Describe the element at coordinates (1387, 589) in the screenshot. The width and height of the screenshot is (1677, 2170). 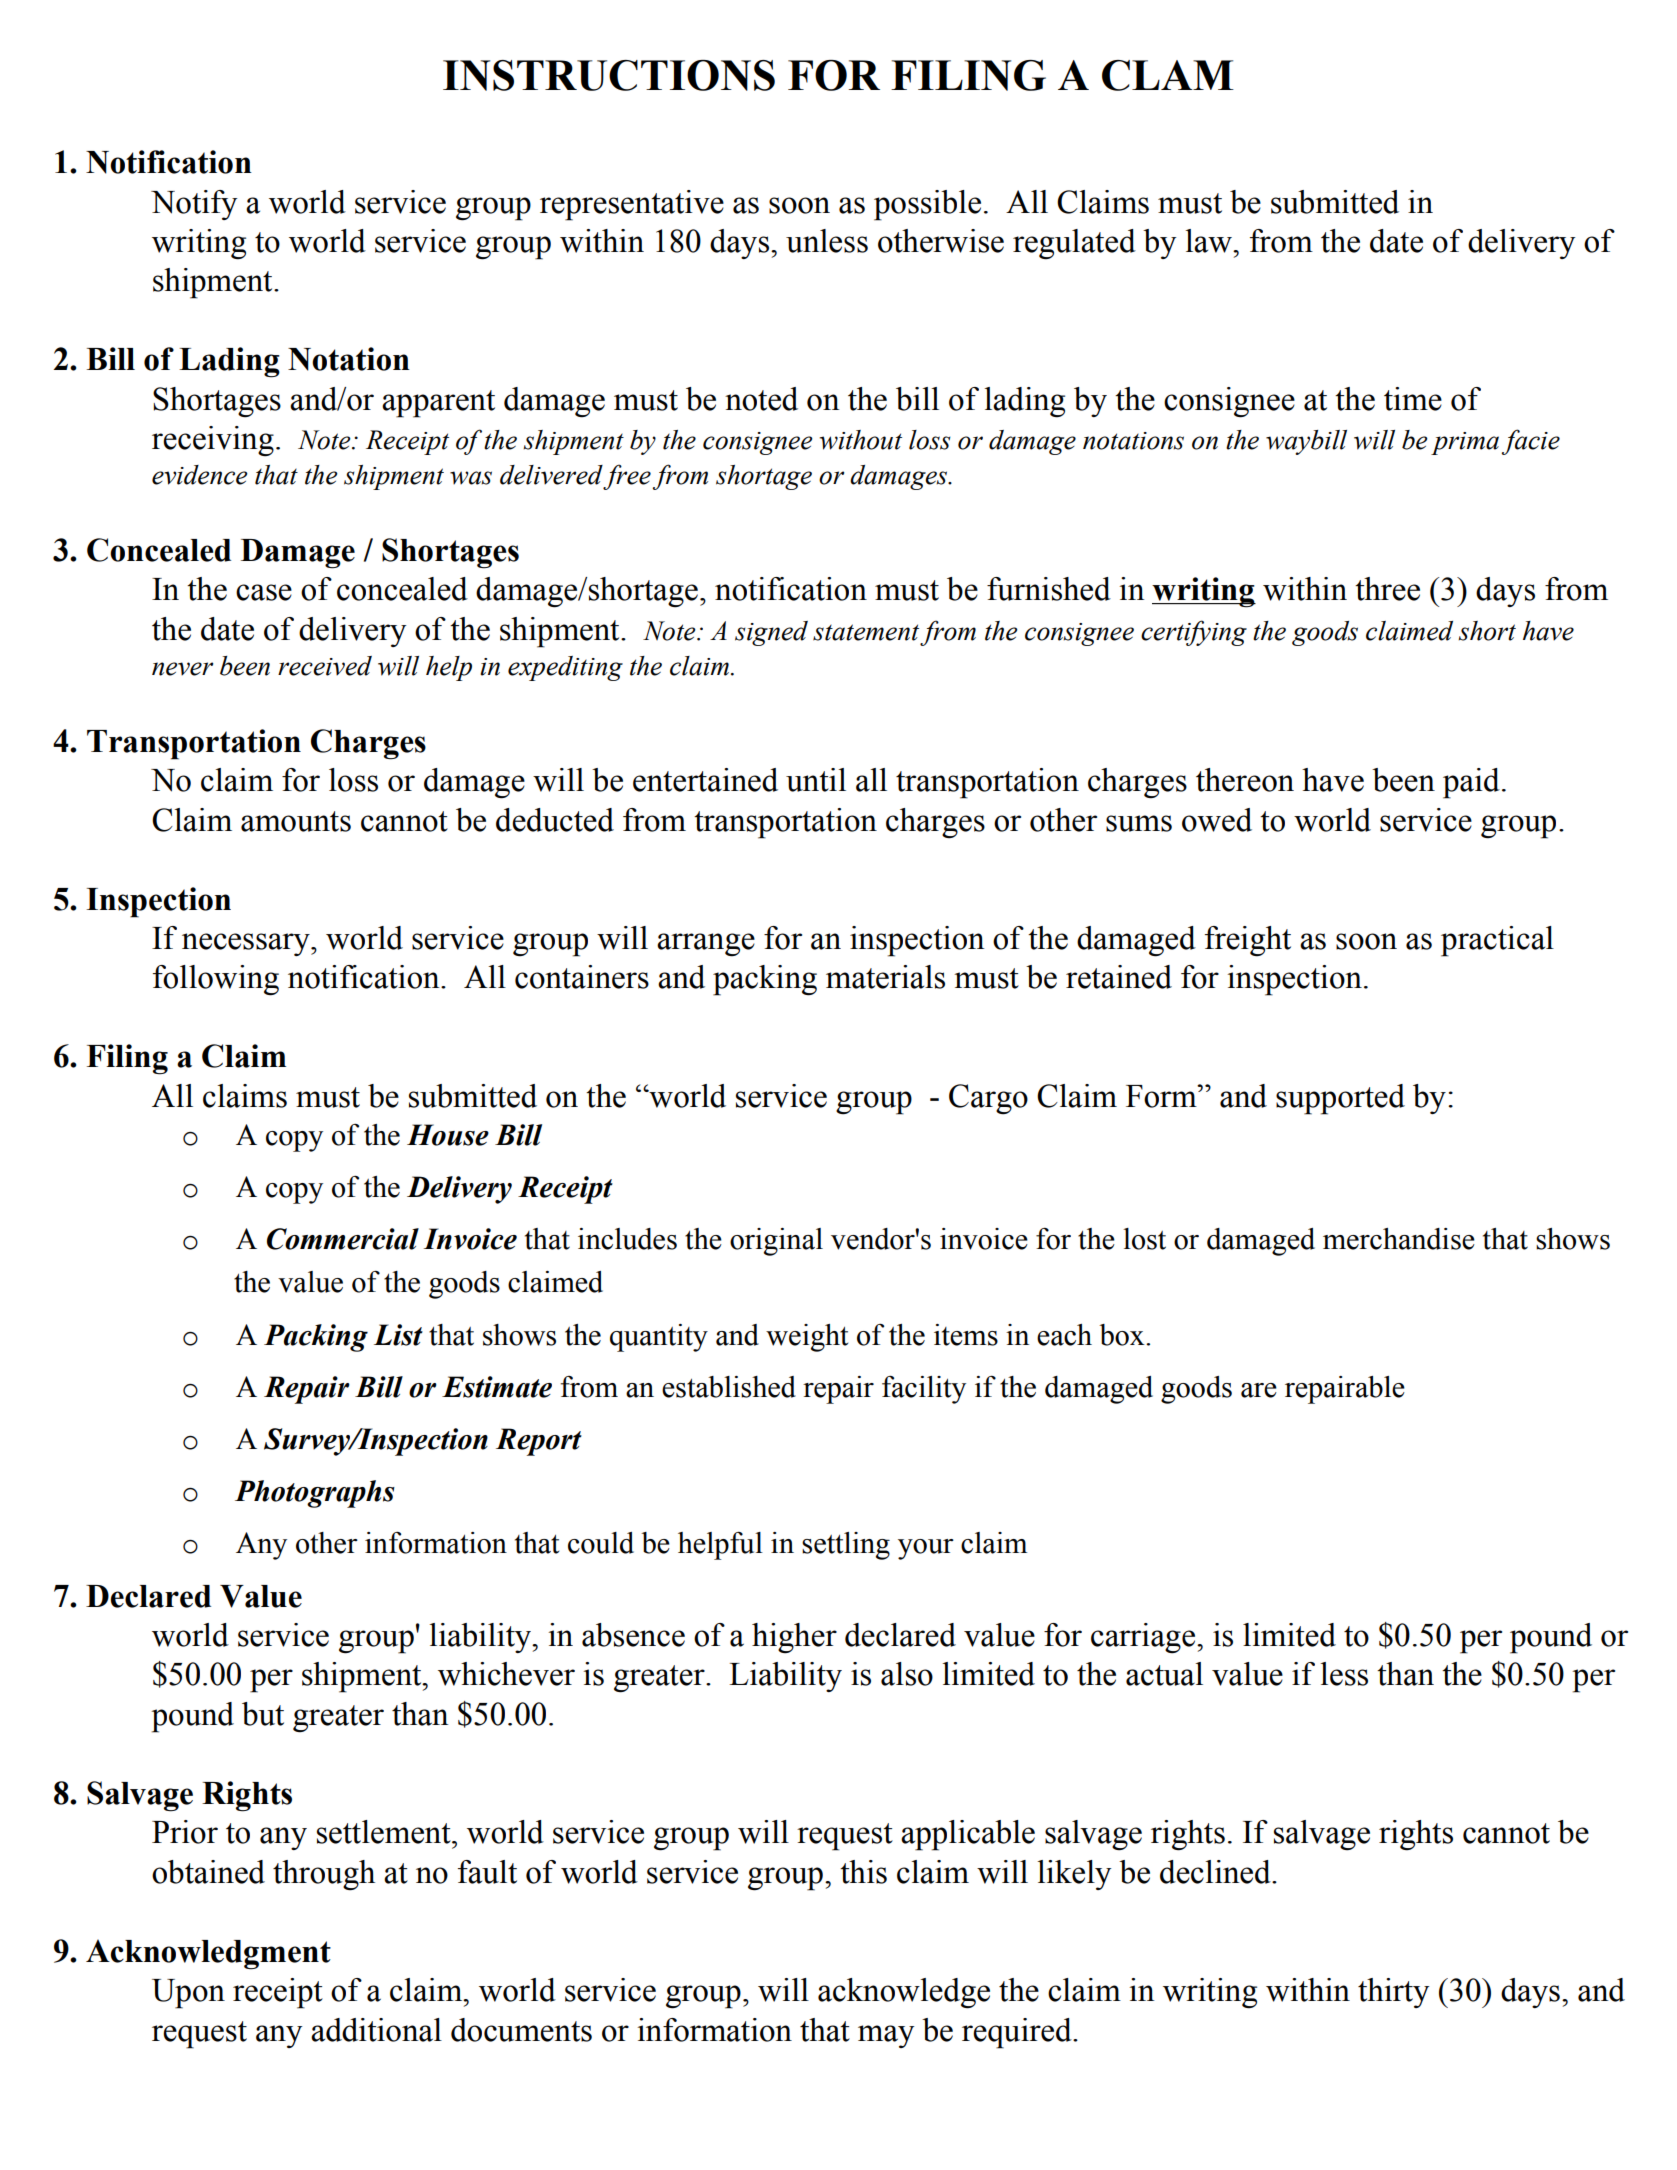
I see `three` at that location.
